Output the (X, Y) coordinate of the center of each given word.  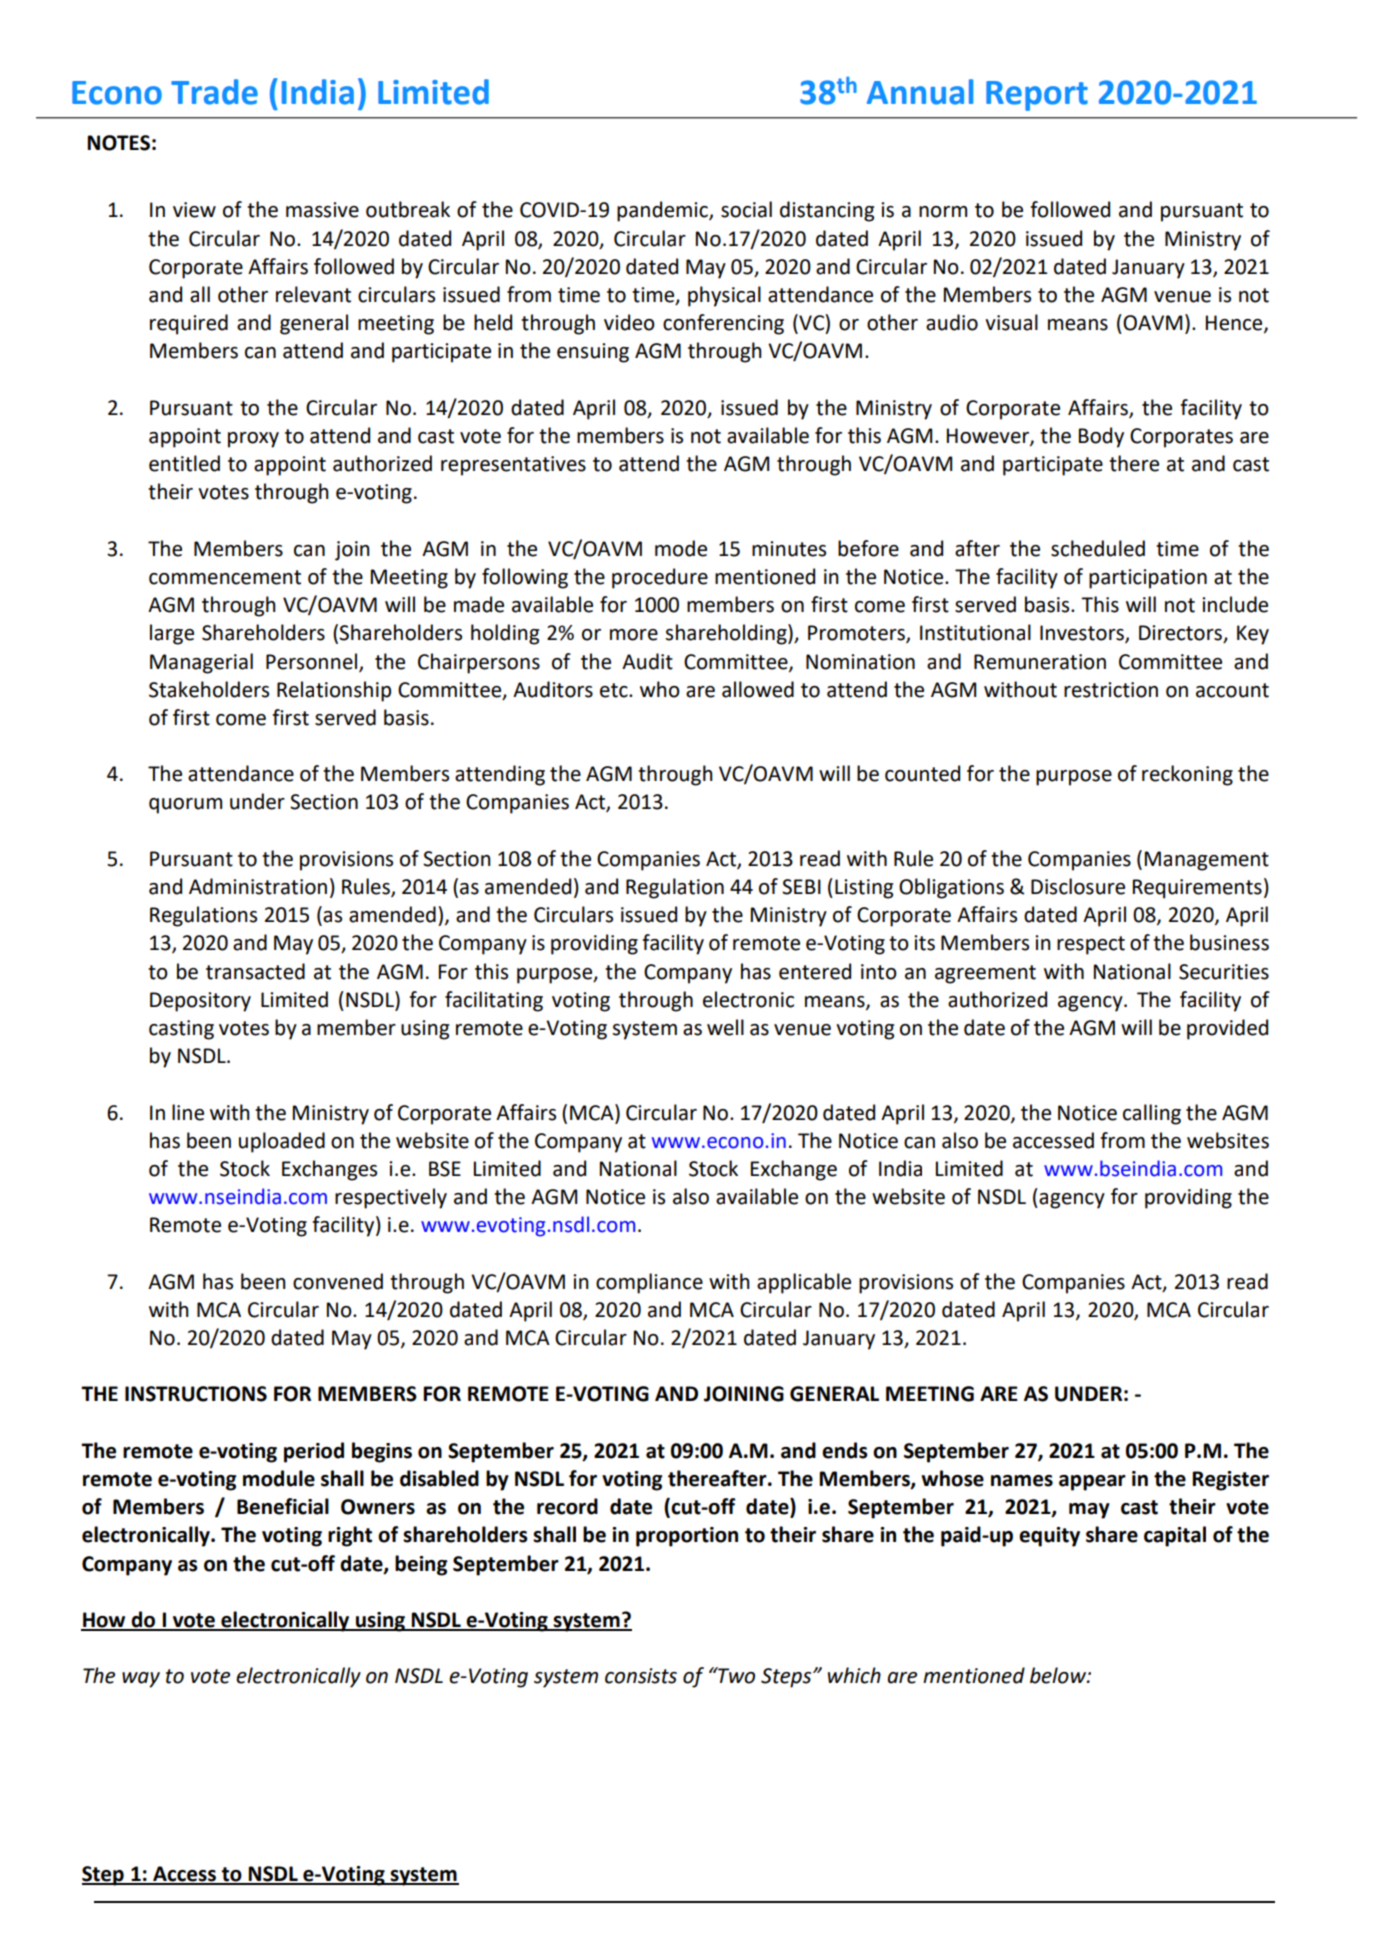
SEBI (801, 887)
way (141, 1680)
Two (735, 1675)
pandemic (663, 211)
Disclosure (1078, 886)
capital (1175, 1536)
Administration (258, 886)
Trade (214, 92)
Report (1037, 96)
